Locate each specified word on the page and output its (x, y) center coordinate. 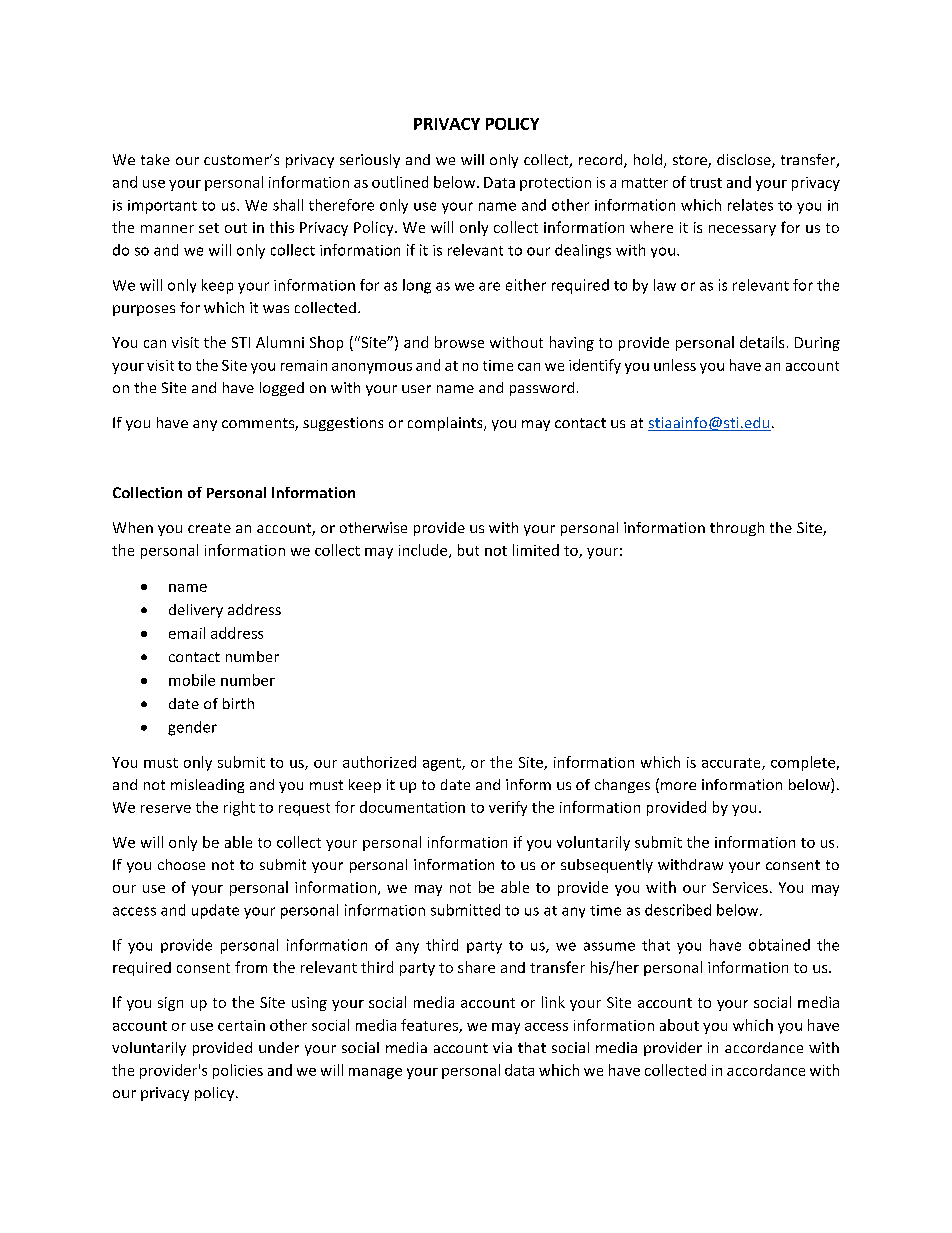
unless (675, 365)
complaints (446, 424)
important (162, 207)
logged (282, 389)
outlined (400, 182)
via (502, 1047)
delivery (196, 611)
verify (508, 808)
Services (740, 887)
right (239, 808)
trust (706, 183)
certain (241, 1025)
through (737, 529)
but (468, 550)
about (679, 1025)
